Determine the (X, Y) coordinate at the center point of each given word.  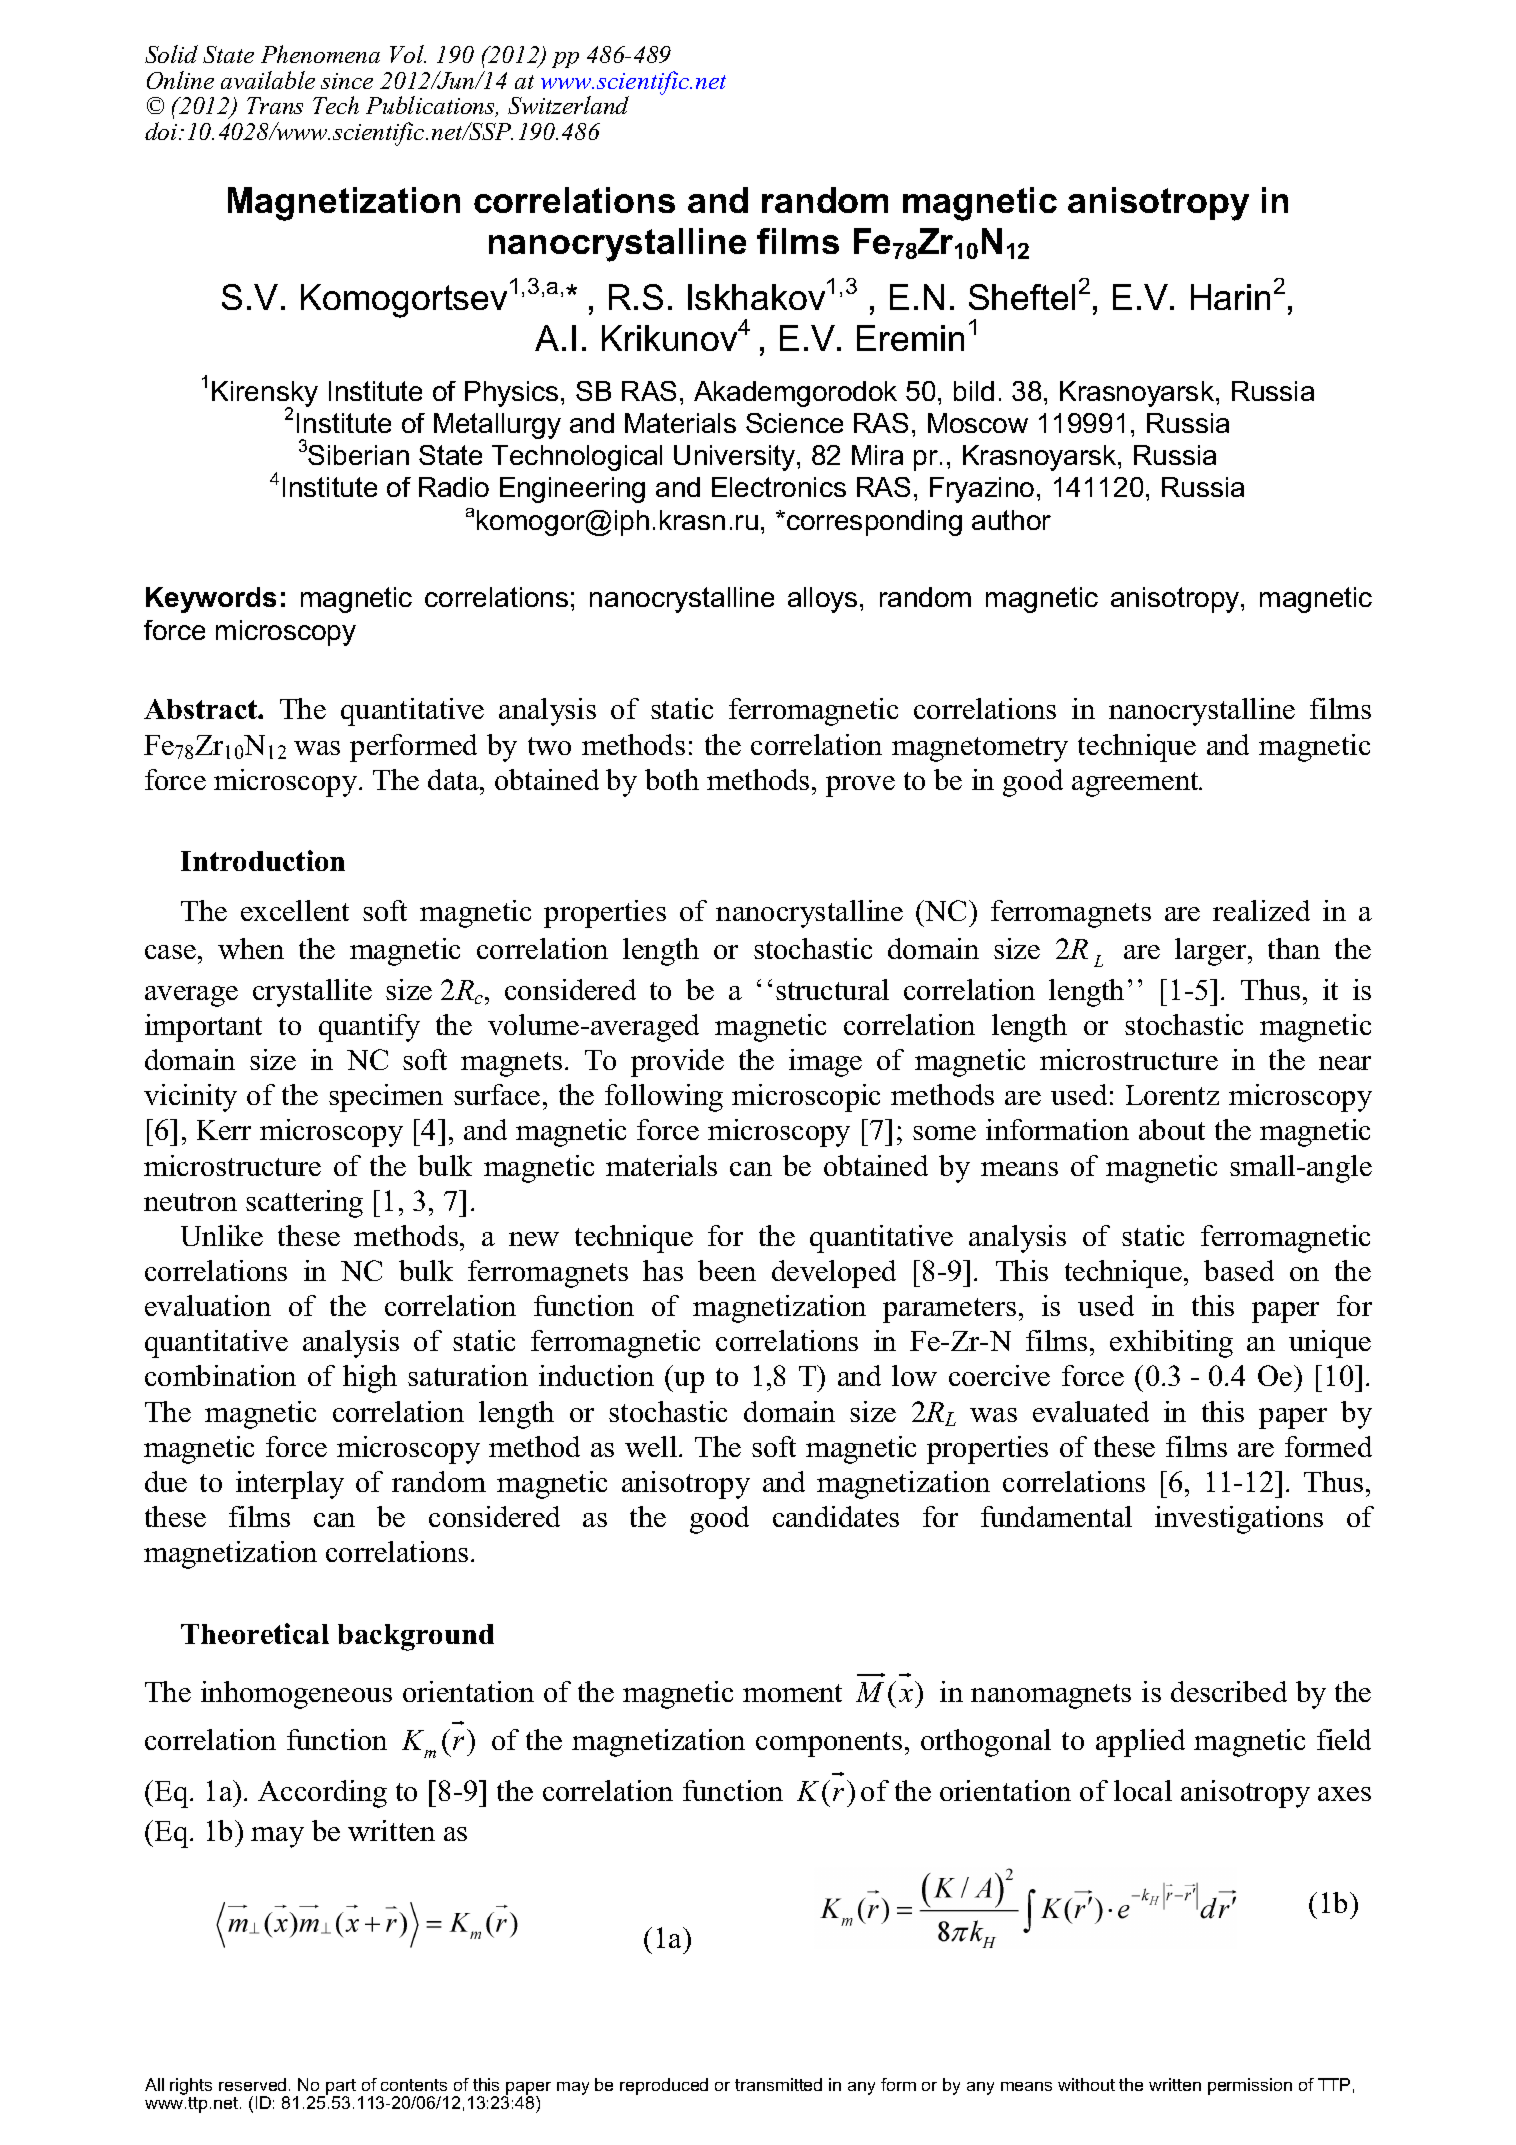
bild (974, 391)
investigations (1239, 1520)
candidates (836, 1516)
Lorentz (1172, 1095)
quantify (369, 1028)
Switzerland (568, 105)
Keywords (211, 600)
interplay (290, 1485)
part (340, 2088)
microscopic (806, 1098)
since (347, 81)
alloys (822, 600)
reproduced (664, 2086)
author (1011, 520)
